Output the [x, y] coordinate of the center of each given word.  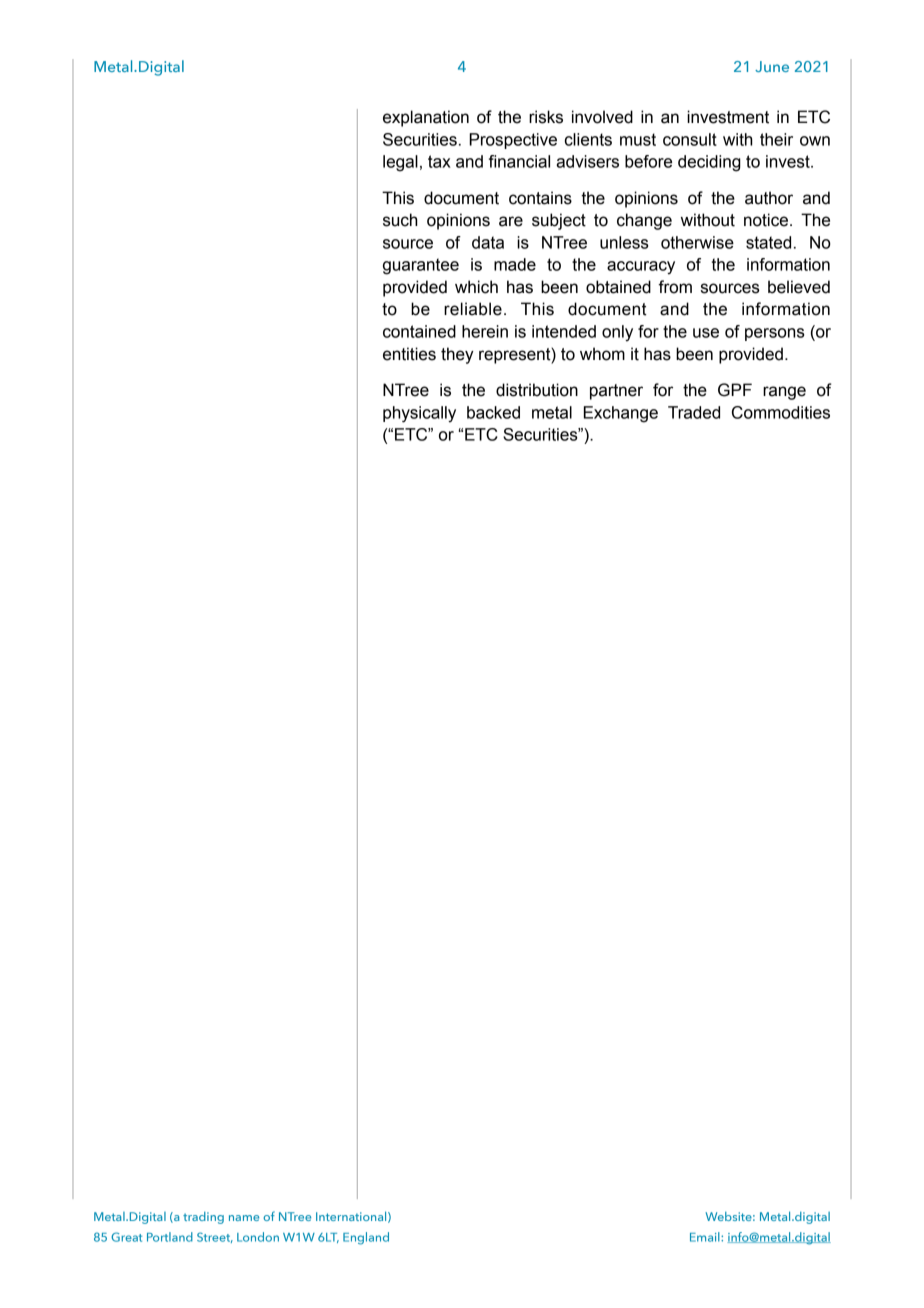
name [244, 1218]
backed [493, 412]
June [772, 66]
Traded [694, 412]
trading [203, 1218]
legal [400, 163]
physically [419, 414]
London [258, 1237]
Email [706, 1237]
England [366, 1238]
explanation [426, 118]
